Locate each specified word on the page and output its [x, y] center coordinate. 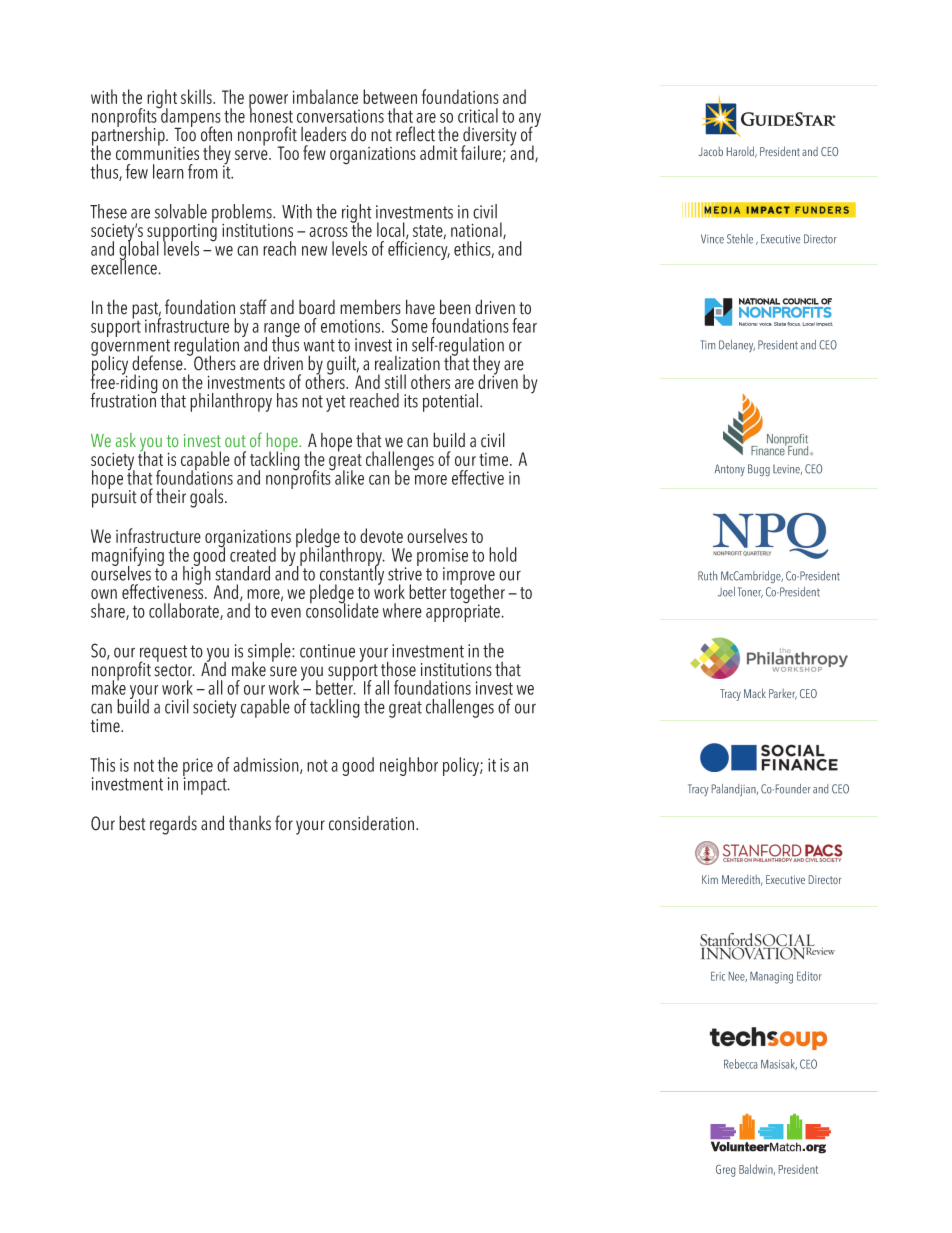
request [163, 654]
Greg [725, 1171]
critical [478, 115]
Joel [726, 592]
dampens [190, 117]
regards [173, 825]
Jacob [711, 151]
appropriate [464, 612]
